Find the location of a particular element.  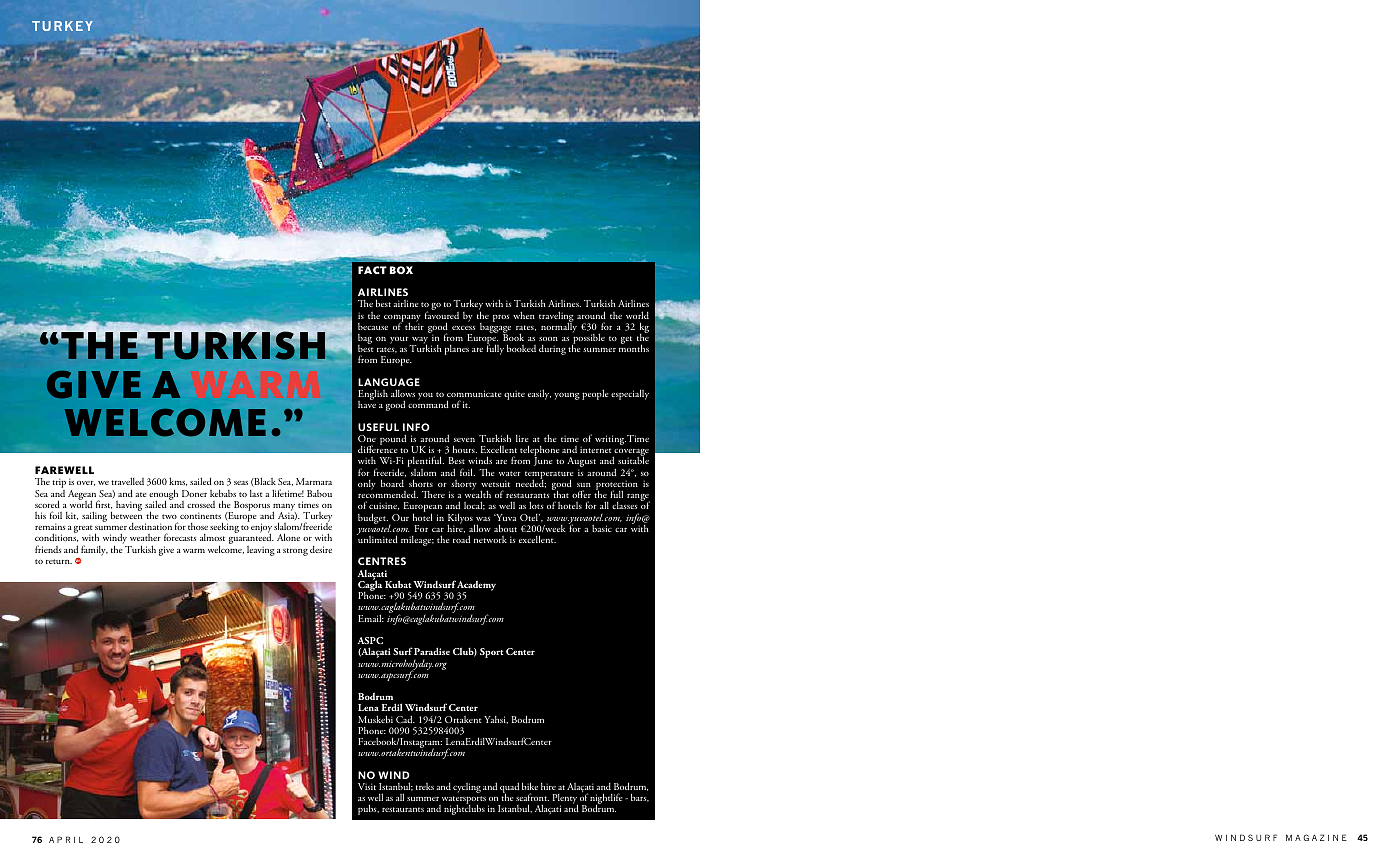

bars is located at coordinates (640, 797).
